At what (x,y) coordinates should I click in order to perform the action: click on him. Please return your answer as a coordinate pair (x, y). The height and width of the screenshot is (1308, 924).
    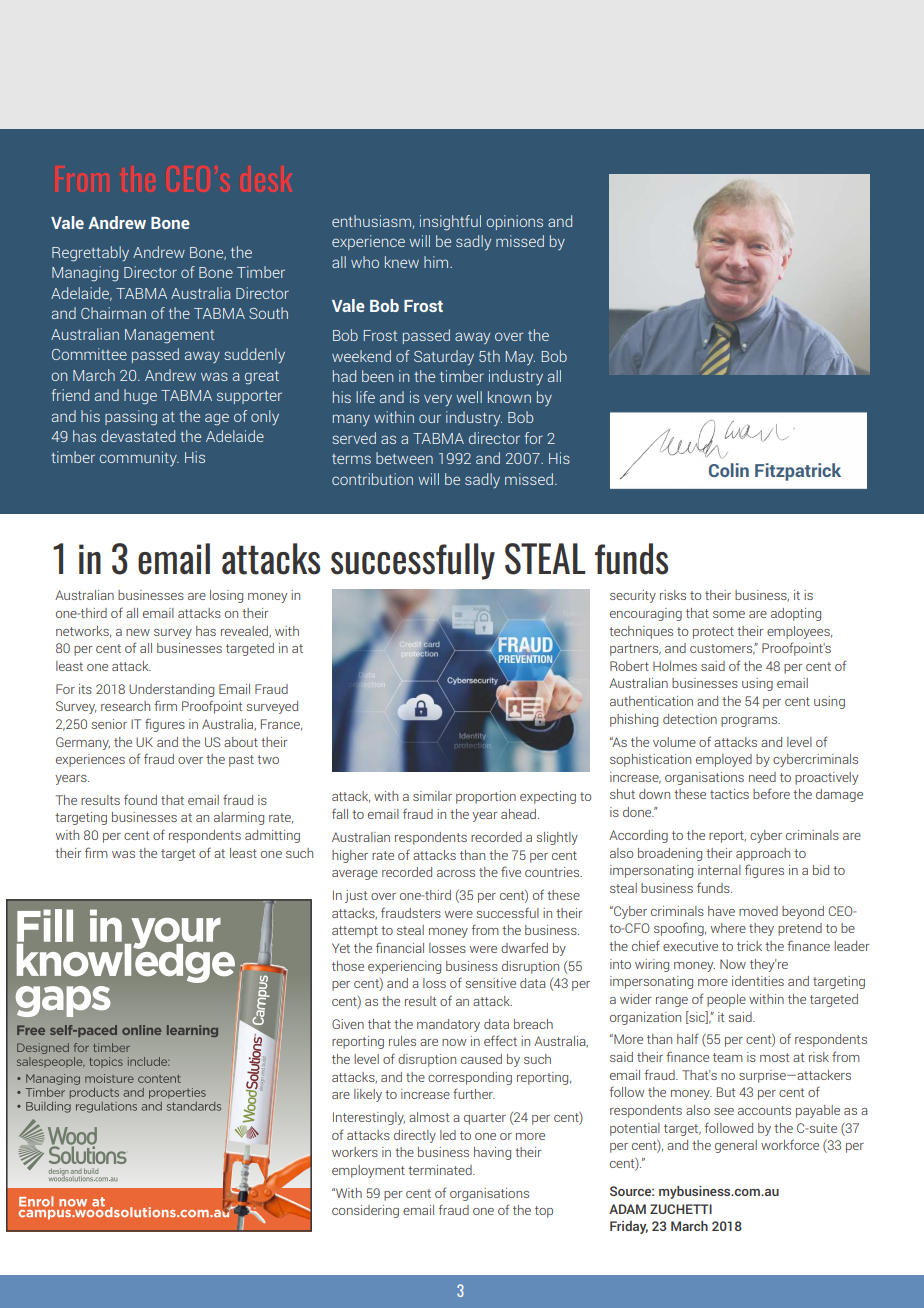
    Looking at the image, I should click on (437, 262).
